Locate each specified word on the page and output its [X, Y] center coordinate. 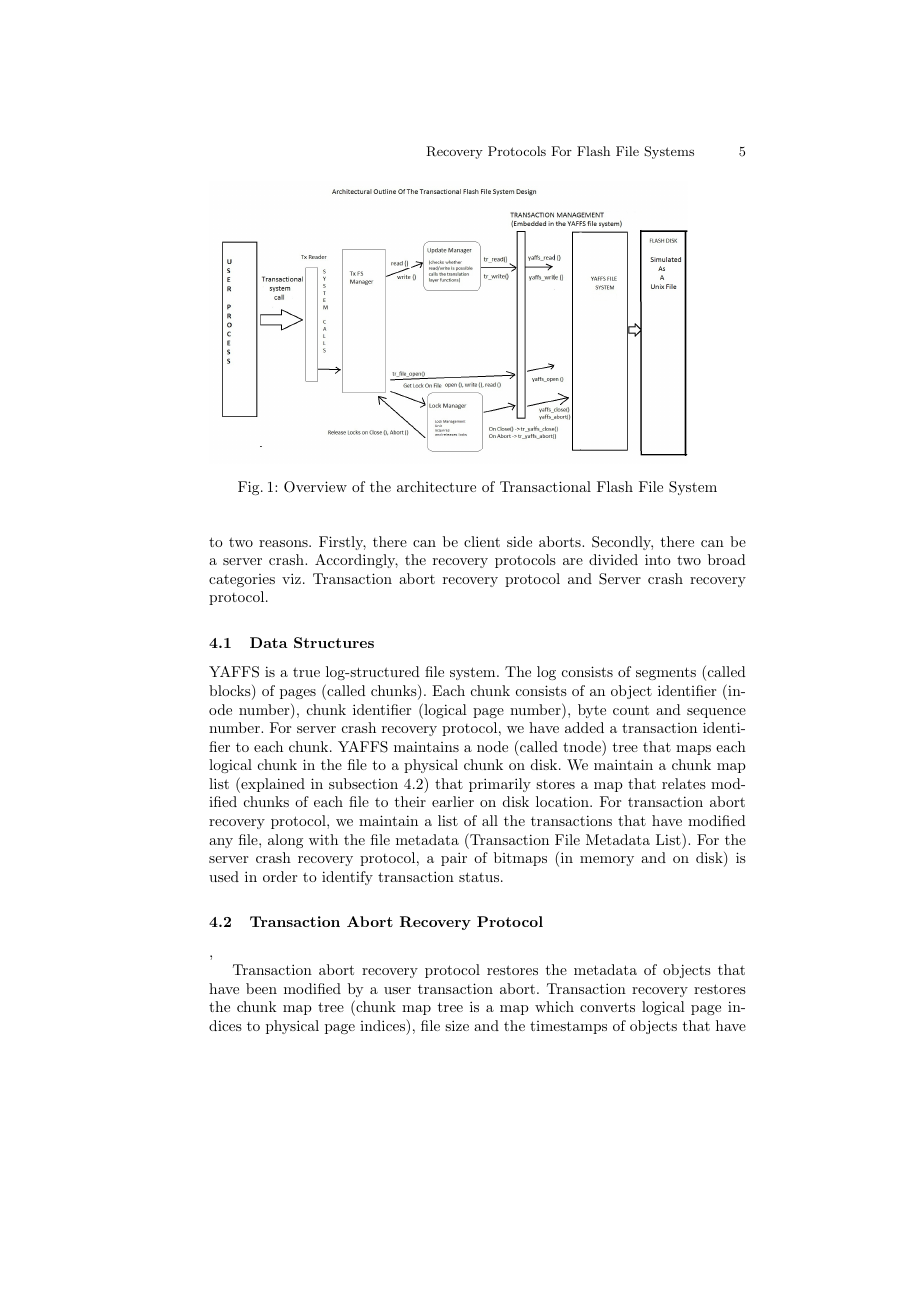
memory [607, 861]
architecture [436, 486]
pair [454, 859]
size [457, 1025]
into [658, 559]
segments [666, 673]
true [306, 672]
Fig [250, 488]
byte [592, 711]
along [285, 841]
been [261, 988]
